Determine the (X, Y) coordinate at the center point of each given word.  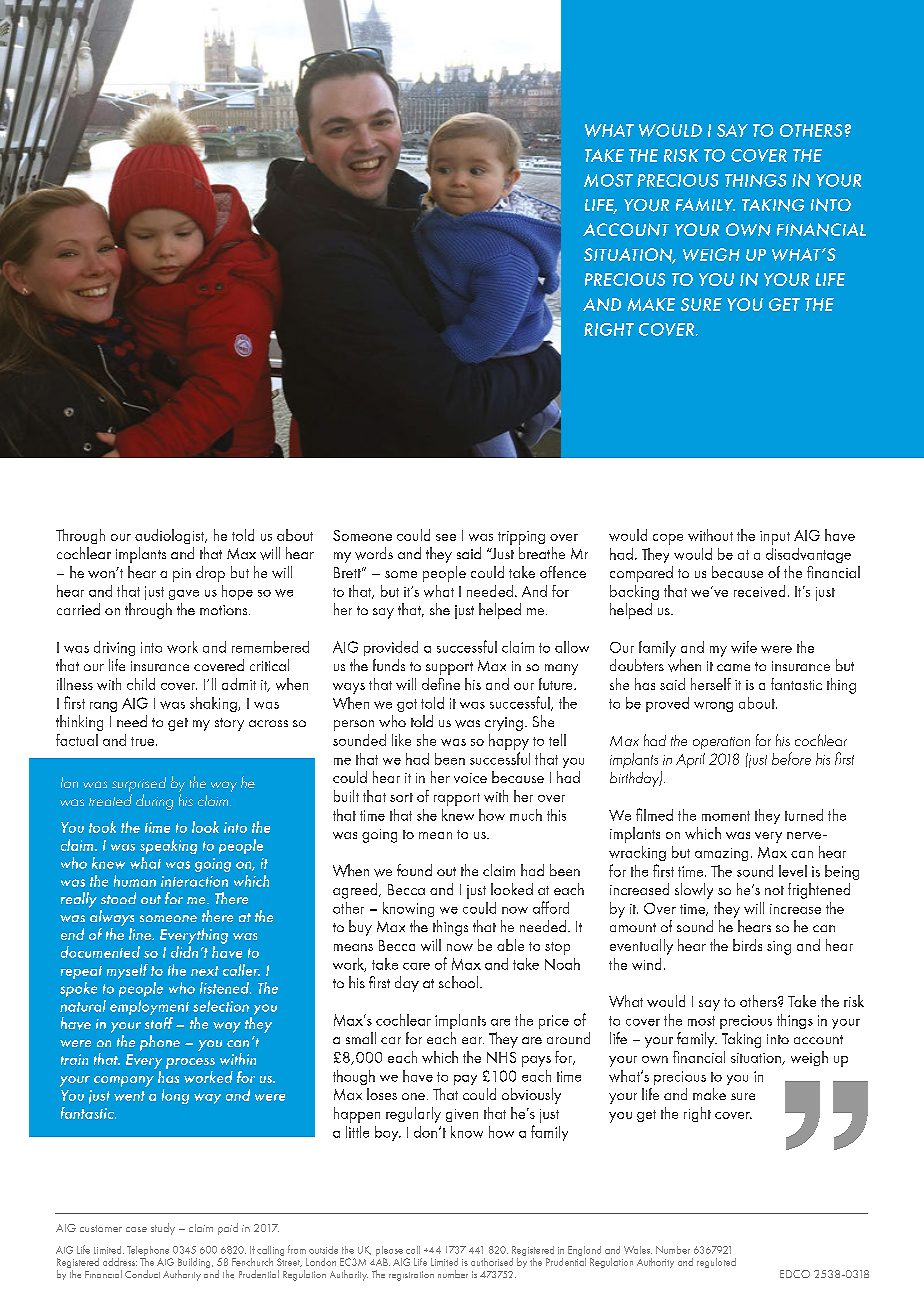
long (175, 1096)
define (441, 684)
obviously (531, 1096)
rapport (457, 799)
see (446, 537)
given (462, 1115)
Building (195, 1264)
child (141, 684)
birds (747, 945)
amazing (721, 854)
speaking (168, 846)
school (458, 982)
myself (127, 971)
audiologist (171, 536)
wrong (713, 707)
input (775, 538)
